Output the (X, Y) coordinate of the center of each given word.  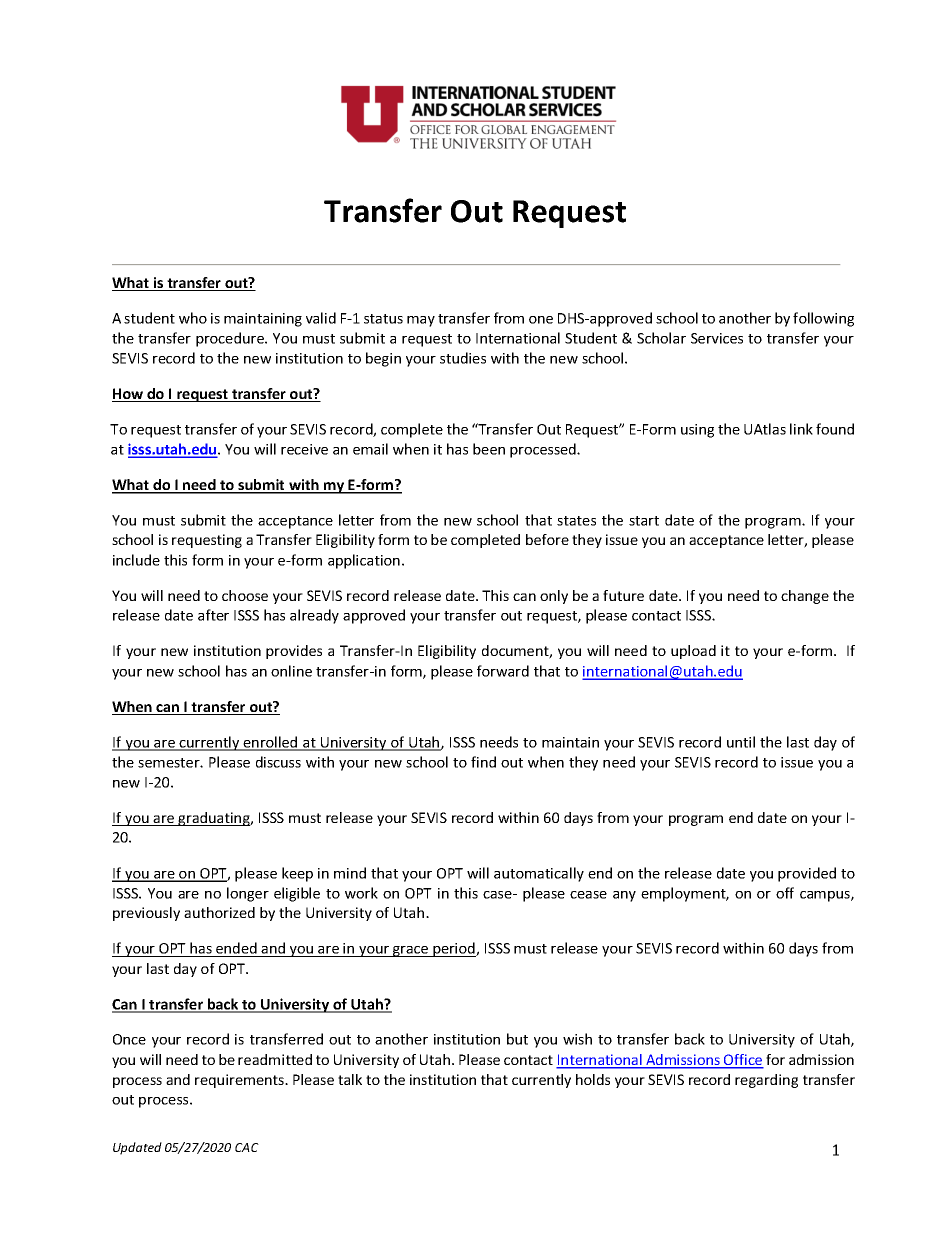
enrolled (271, 743)
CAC (247, 1147)
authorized (219, 912)
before (547, 539)
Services (717, 338)
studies (463, 358)
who (193, 318)
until (741, 742)
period (454, 949)
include (136, 560)
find (483, 762)
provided (807, 874)
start (644, 521)
